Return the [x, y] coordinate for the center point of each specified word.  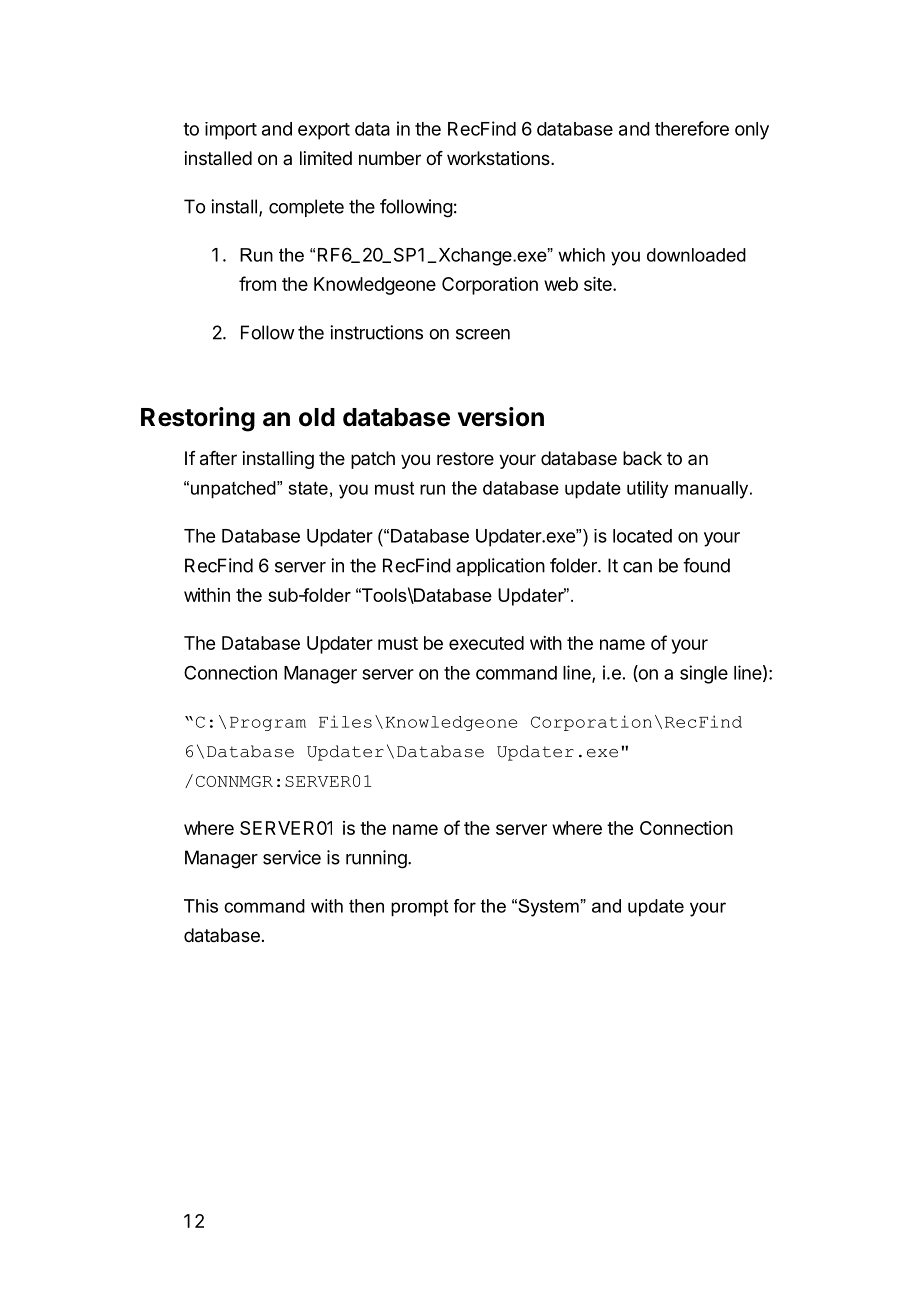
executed [486, 643]
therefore [692, 128]
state [308, 488]
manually [713, 490]
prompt [419, 908]
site [599, 284]
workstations [499, 158]
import [231, 131]
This [201, 906]
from [257, 283]
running [377, 859]
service [292, 857]
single [704, 674]
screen [483, 334]
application [500, 567]
